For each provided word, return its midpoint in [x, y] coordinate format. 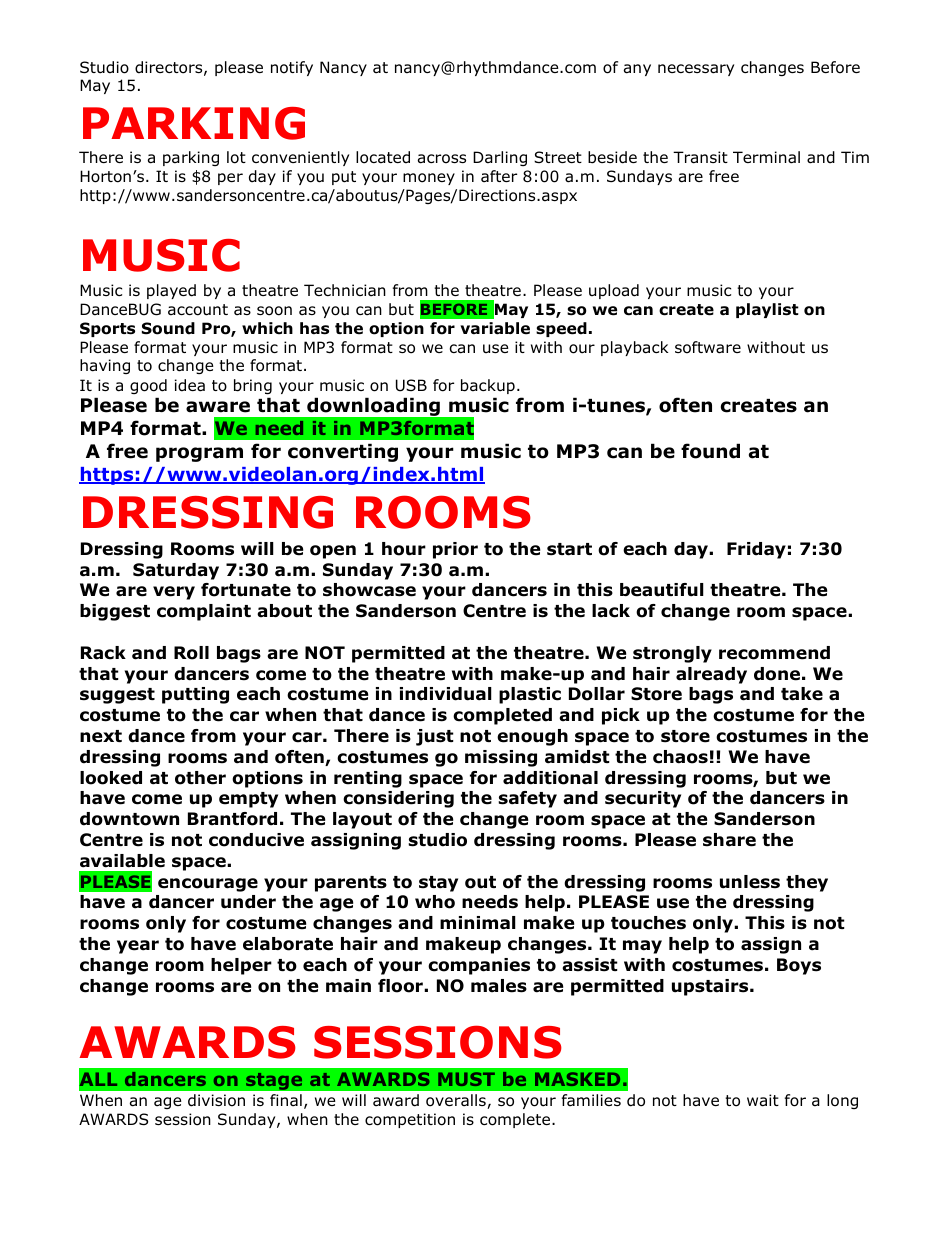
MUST [466, 1079]
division [216, 1100]
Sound [168, 328]
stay [438, 884]
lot [236, 157]
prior [455, 550]
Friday [756, 550]
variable [495, 328]
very [174, 593]
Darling [500, 158]
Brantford [232, 819]
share [729, 840]
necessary [696, 70]
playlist [767, 310]
